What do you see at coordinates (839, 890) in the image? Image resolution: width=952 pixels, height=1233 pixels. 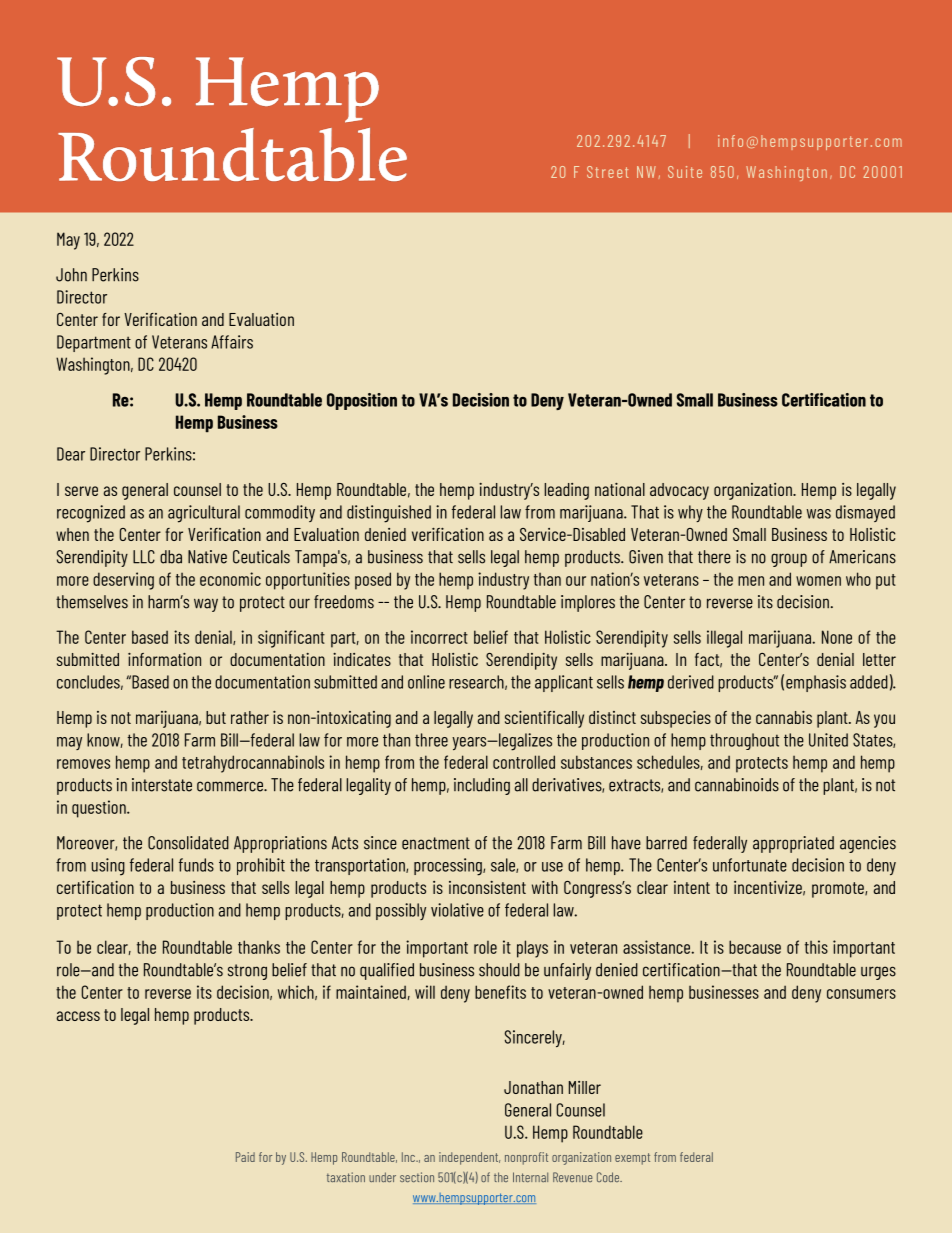 I see `promote` at bounding box center [839, 890].
